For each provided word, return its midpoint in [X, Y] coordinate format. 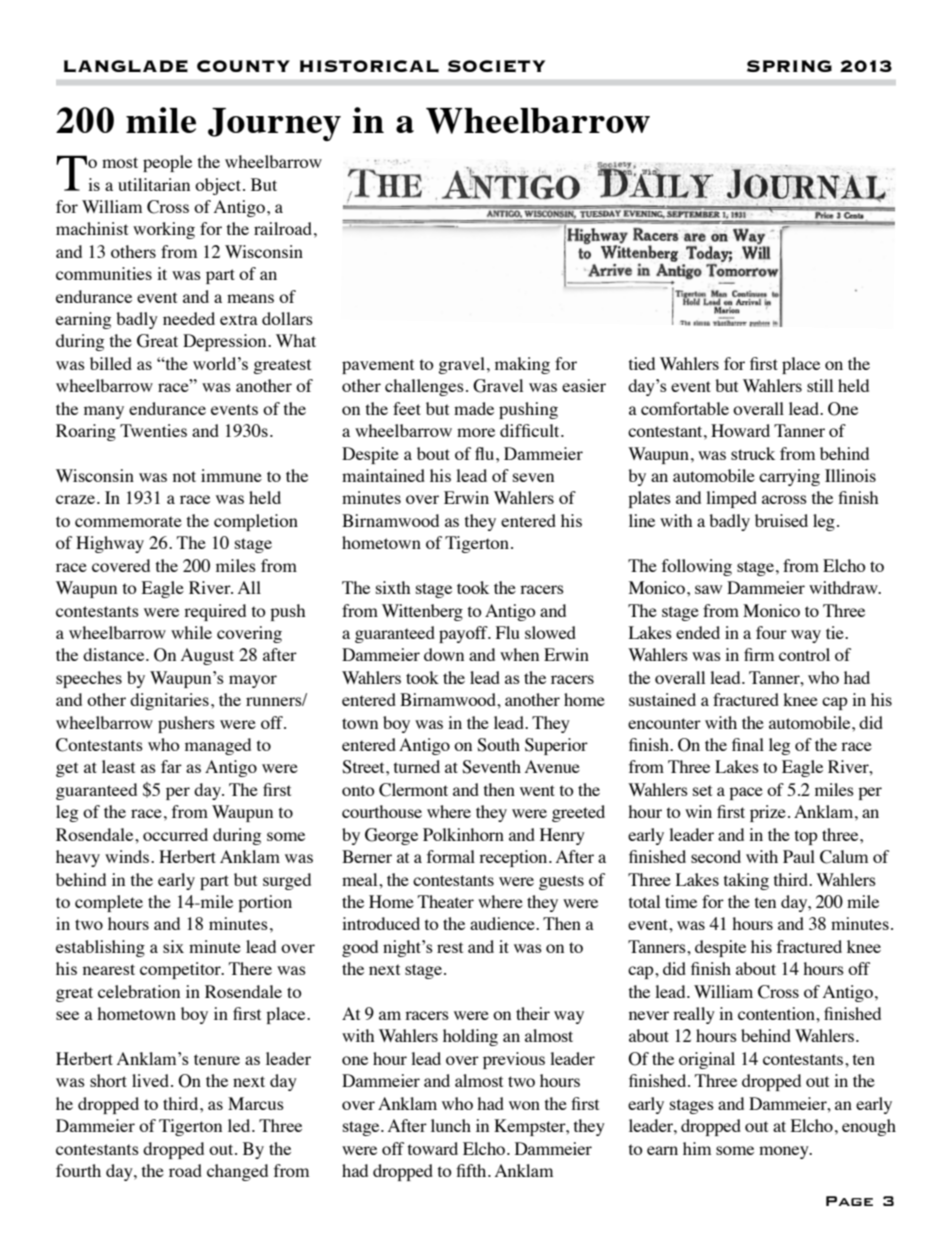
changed [237, 1172]
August [207, 656]
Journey [274, 124]
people [167, 163]
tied [642, 363]
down [444, 654]
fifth [472, 1170]
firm [759, 654]
